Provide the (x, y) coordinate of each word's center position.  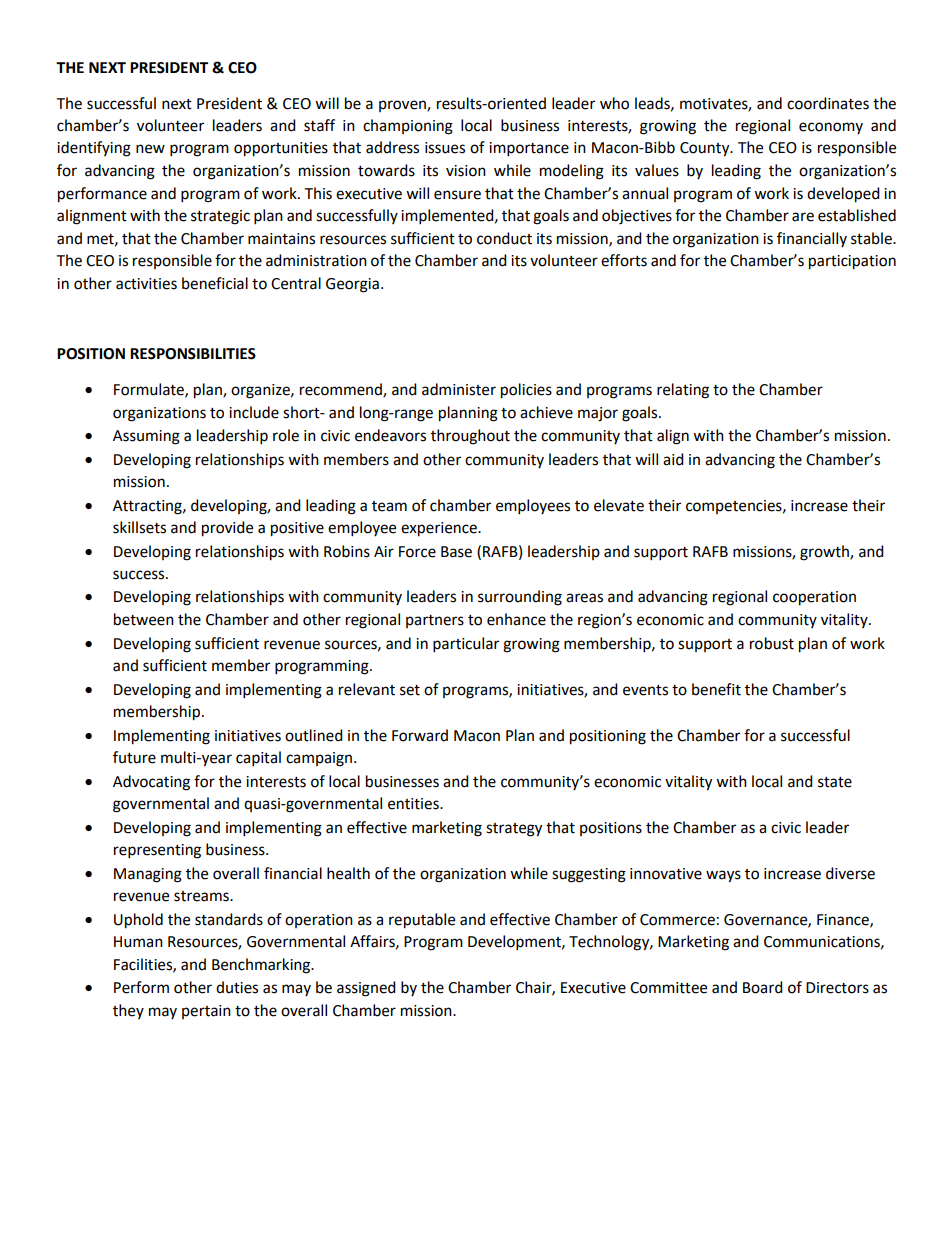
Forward (420, 735)
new (150, 149)
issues (445, 148)
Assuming (146, 437)
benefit (716, 689)
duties (237, 987)
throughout (470, 437)
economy (831, 128)
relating (683, 391)
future (134, 757)
